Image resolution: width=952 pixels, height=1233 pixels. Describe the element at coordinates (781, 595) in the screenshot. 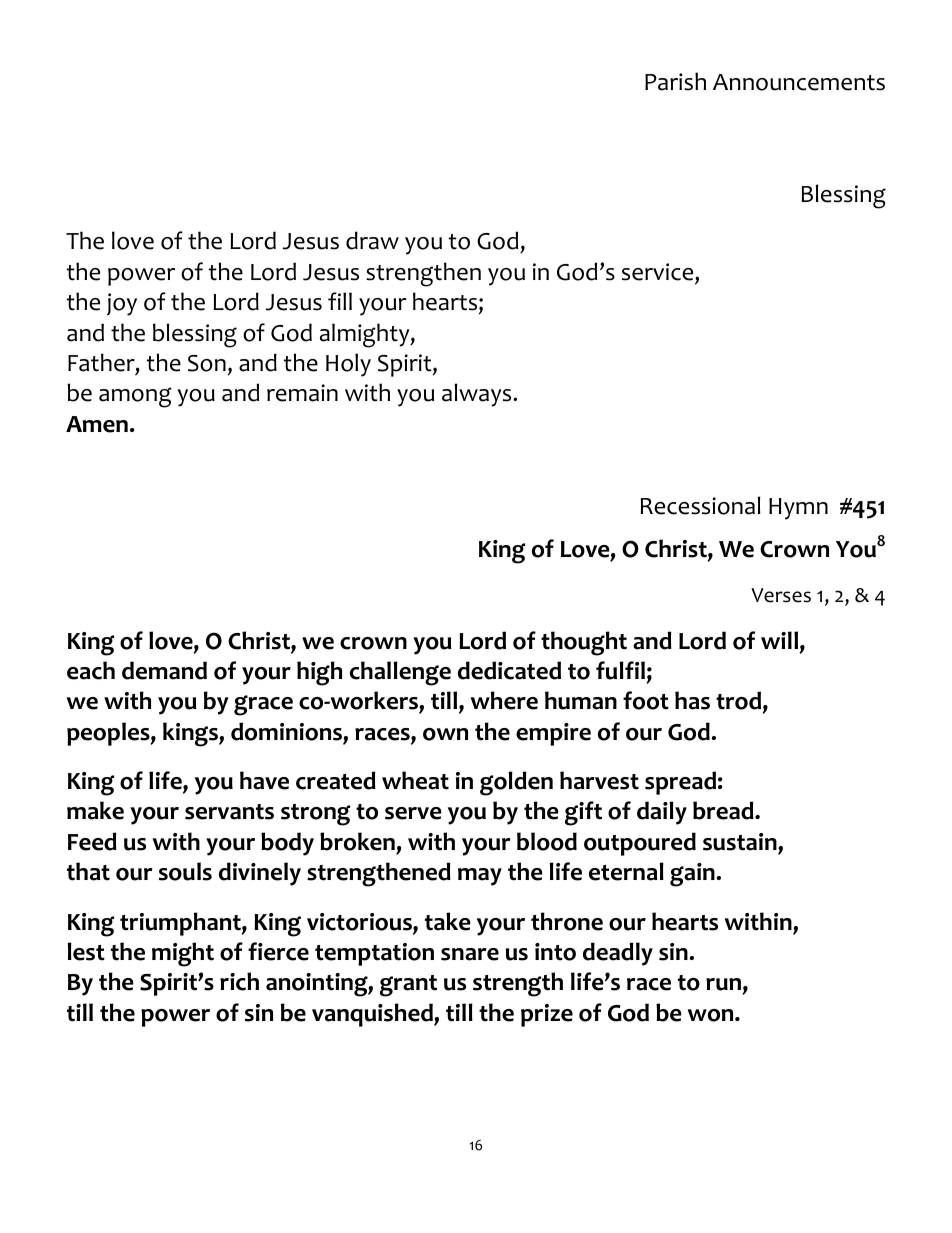

I see `Verses` at that location.
